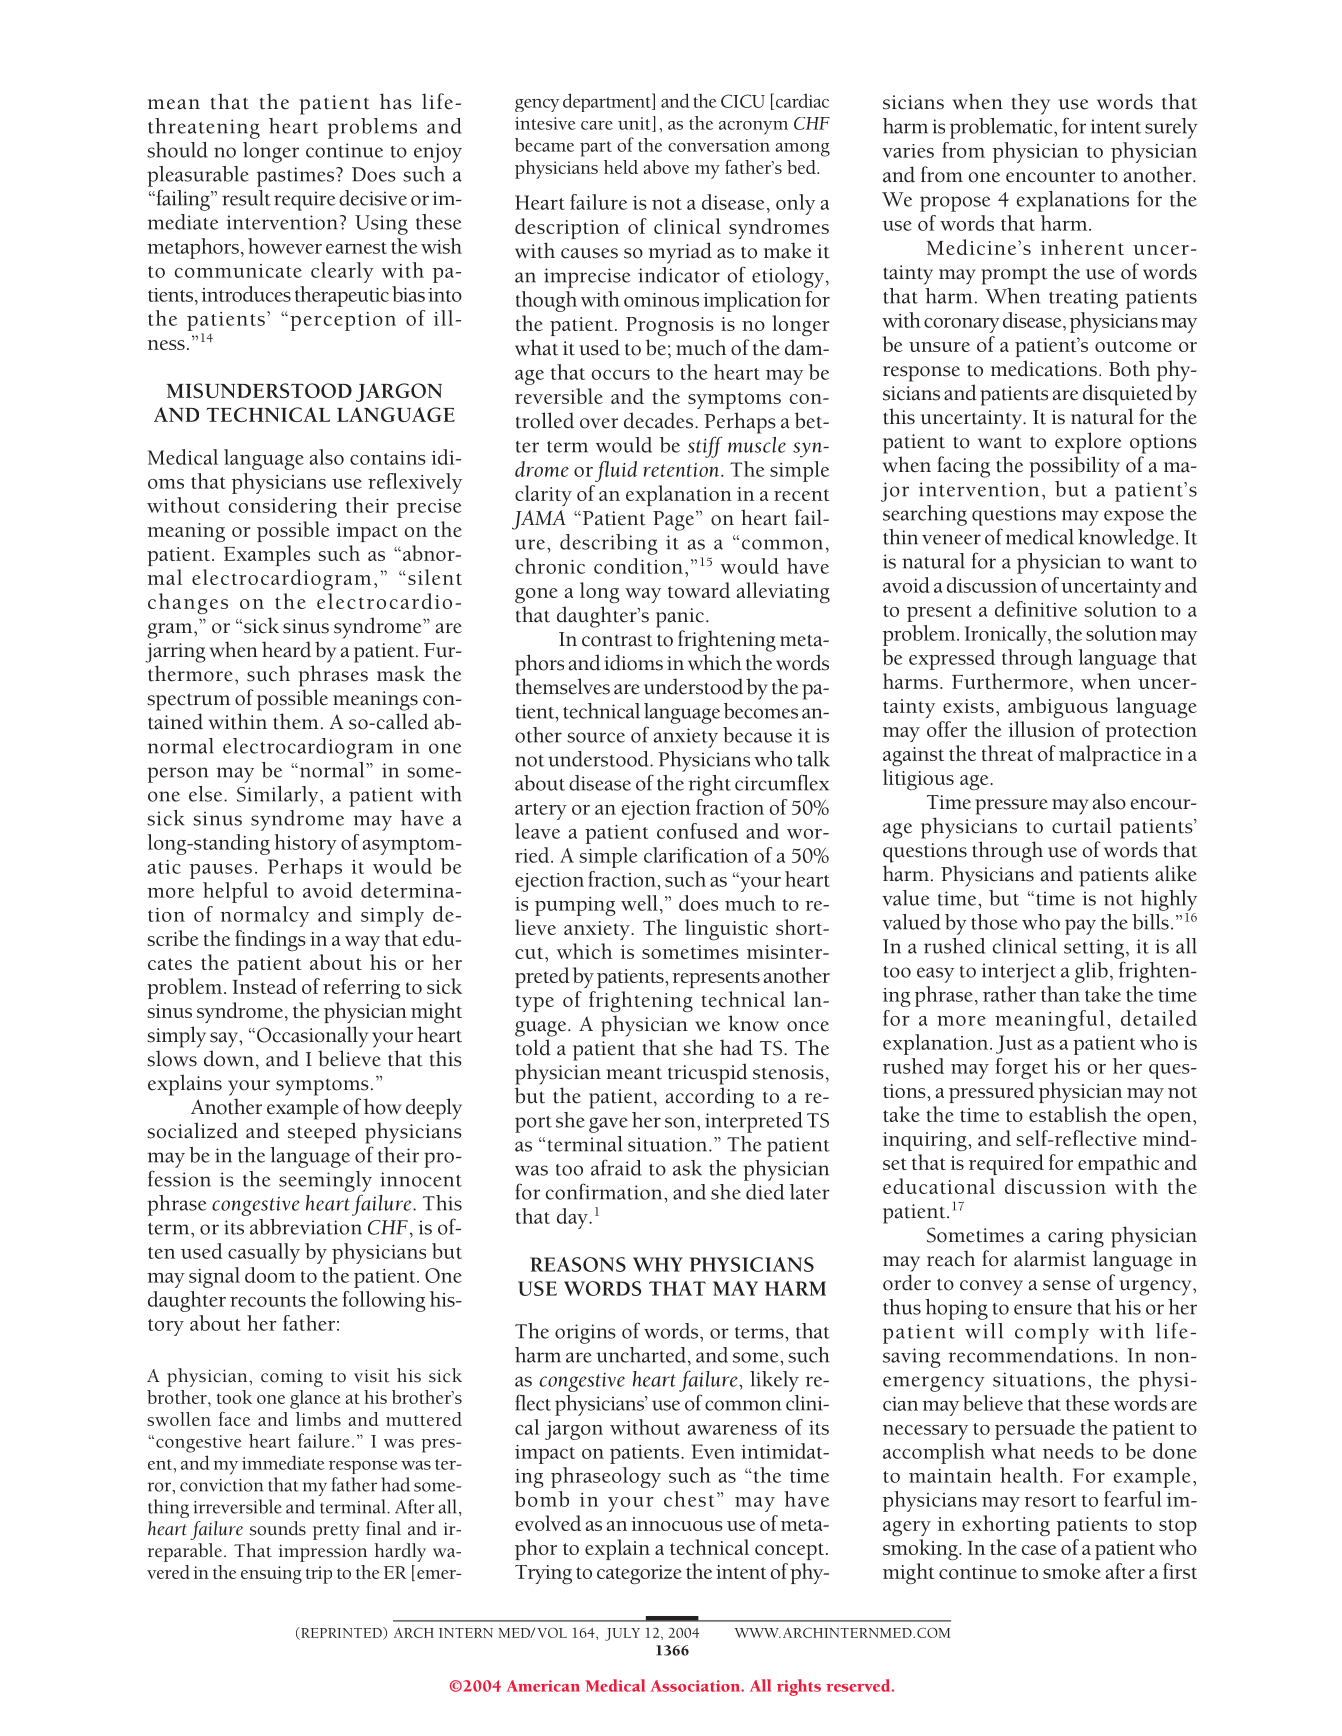 Image resolution: width=1342 pixels, height=1736 pixels. What do you see at coordinates (1080, 927) in the page?
I see `pay` at bounding box center [1080, 927].
